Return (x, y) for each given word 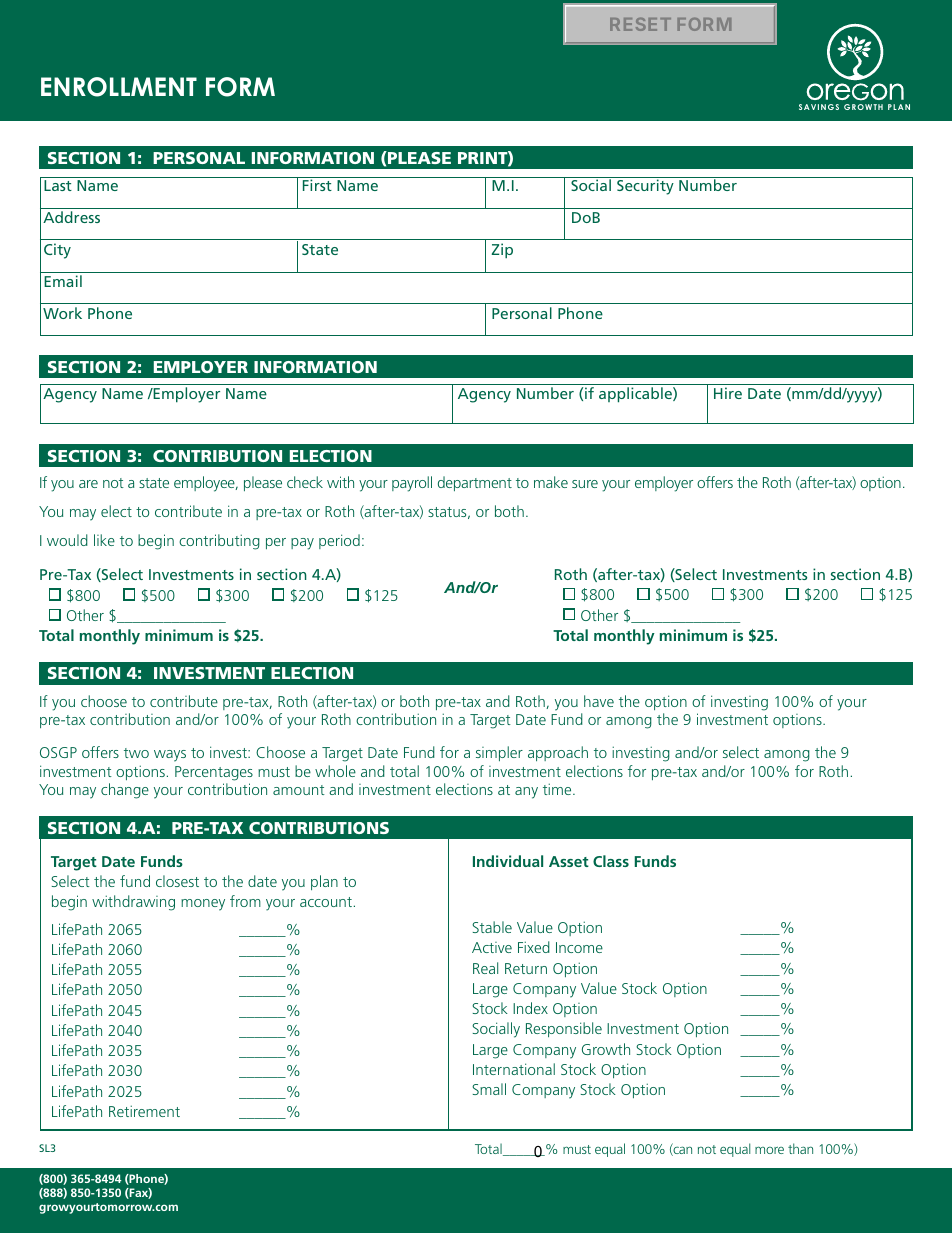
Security (645, 187)
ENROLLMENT (119, 87)
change (125, 791)
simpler (499, 753)
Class (611, 861)
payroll (412, 484)
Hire (728, 393)
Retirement (144, 1111)
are (88, 484)
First (317, 185)
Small (489, 1089)
